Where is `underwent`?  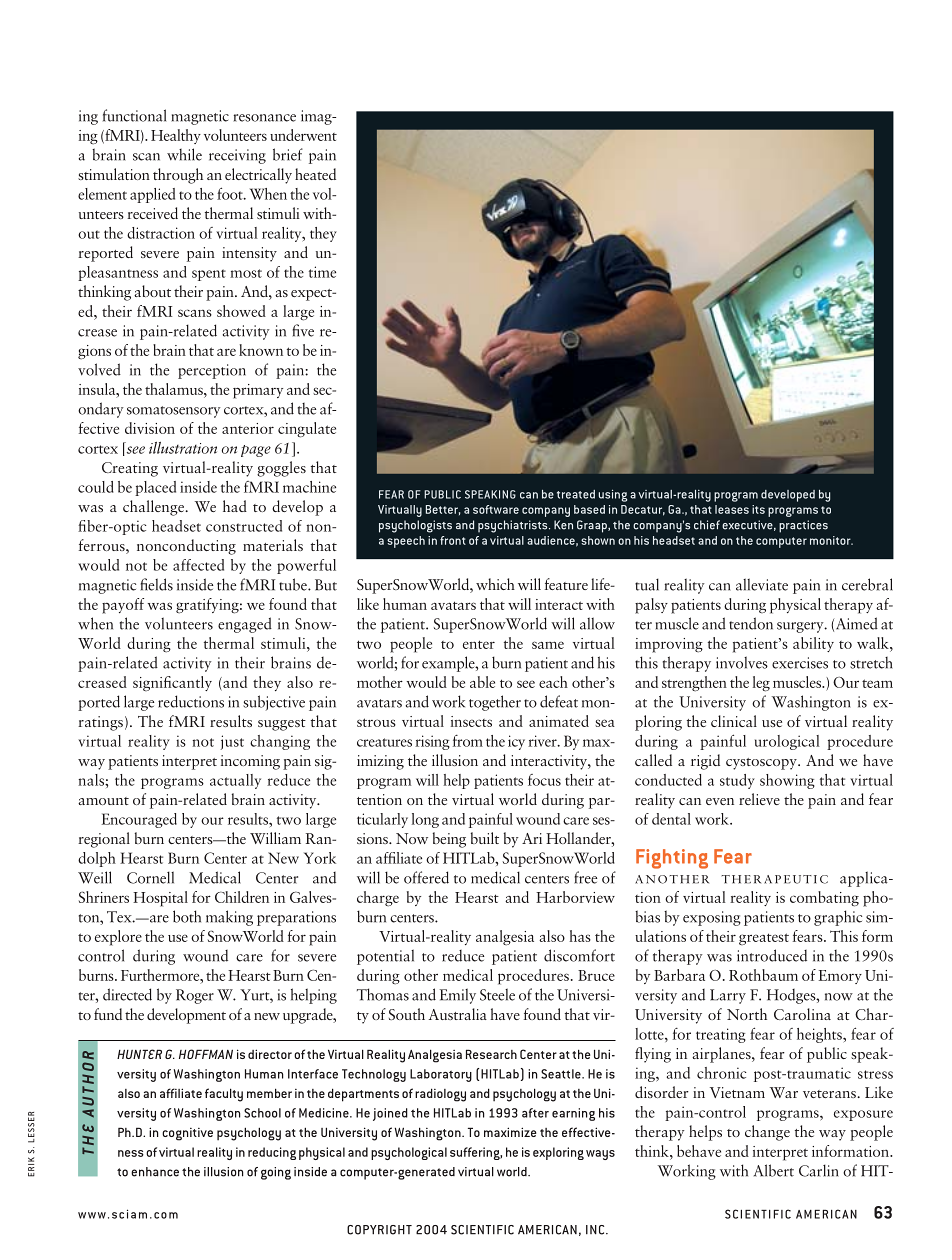
underwent is located at coordinates (303, 135).
